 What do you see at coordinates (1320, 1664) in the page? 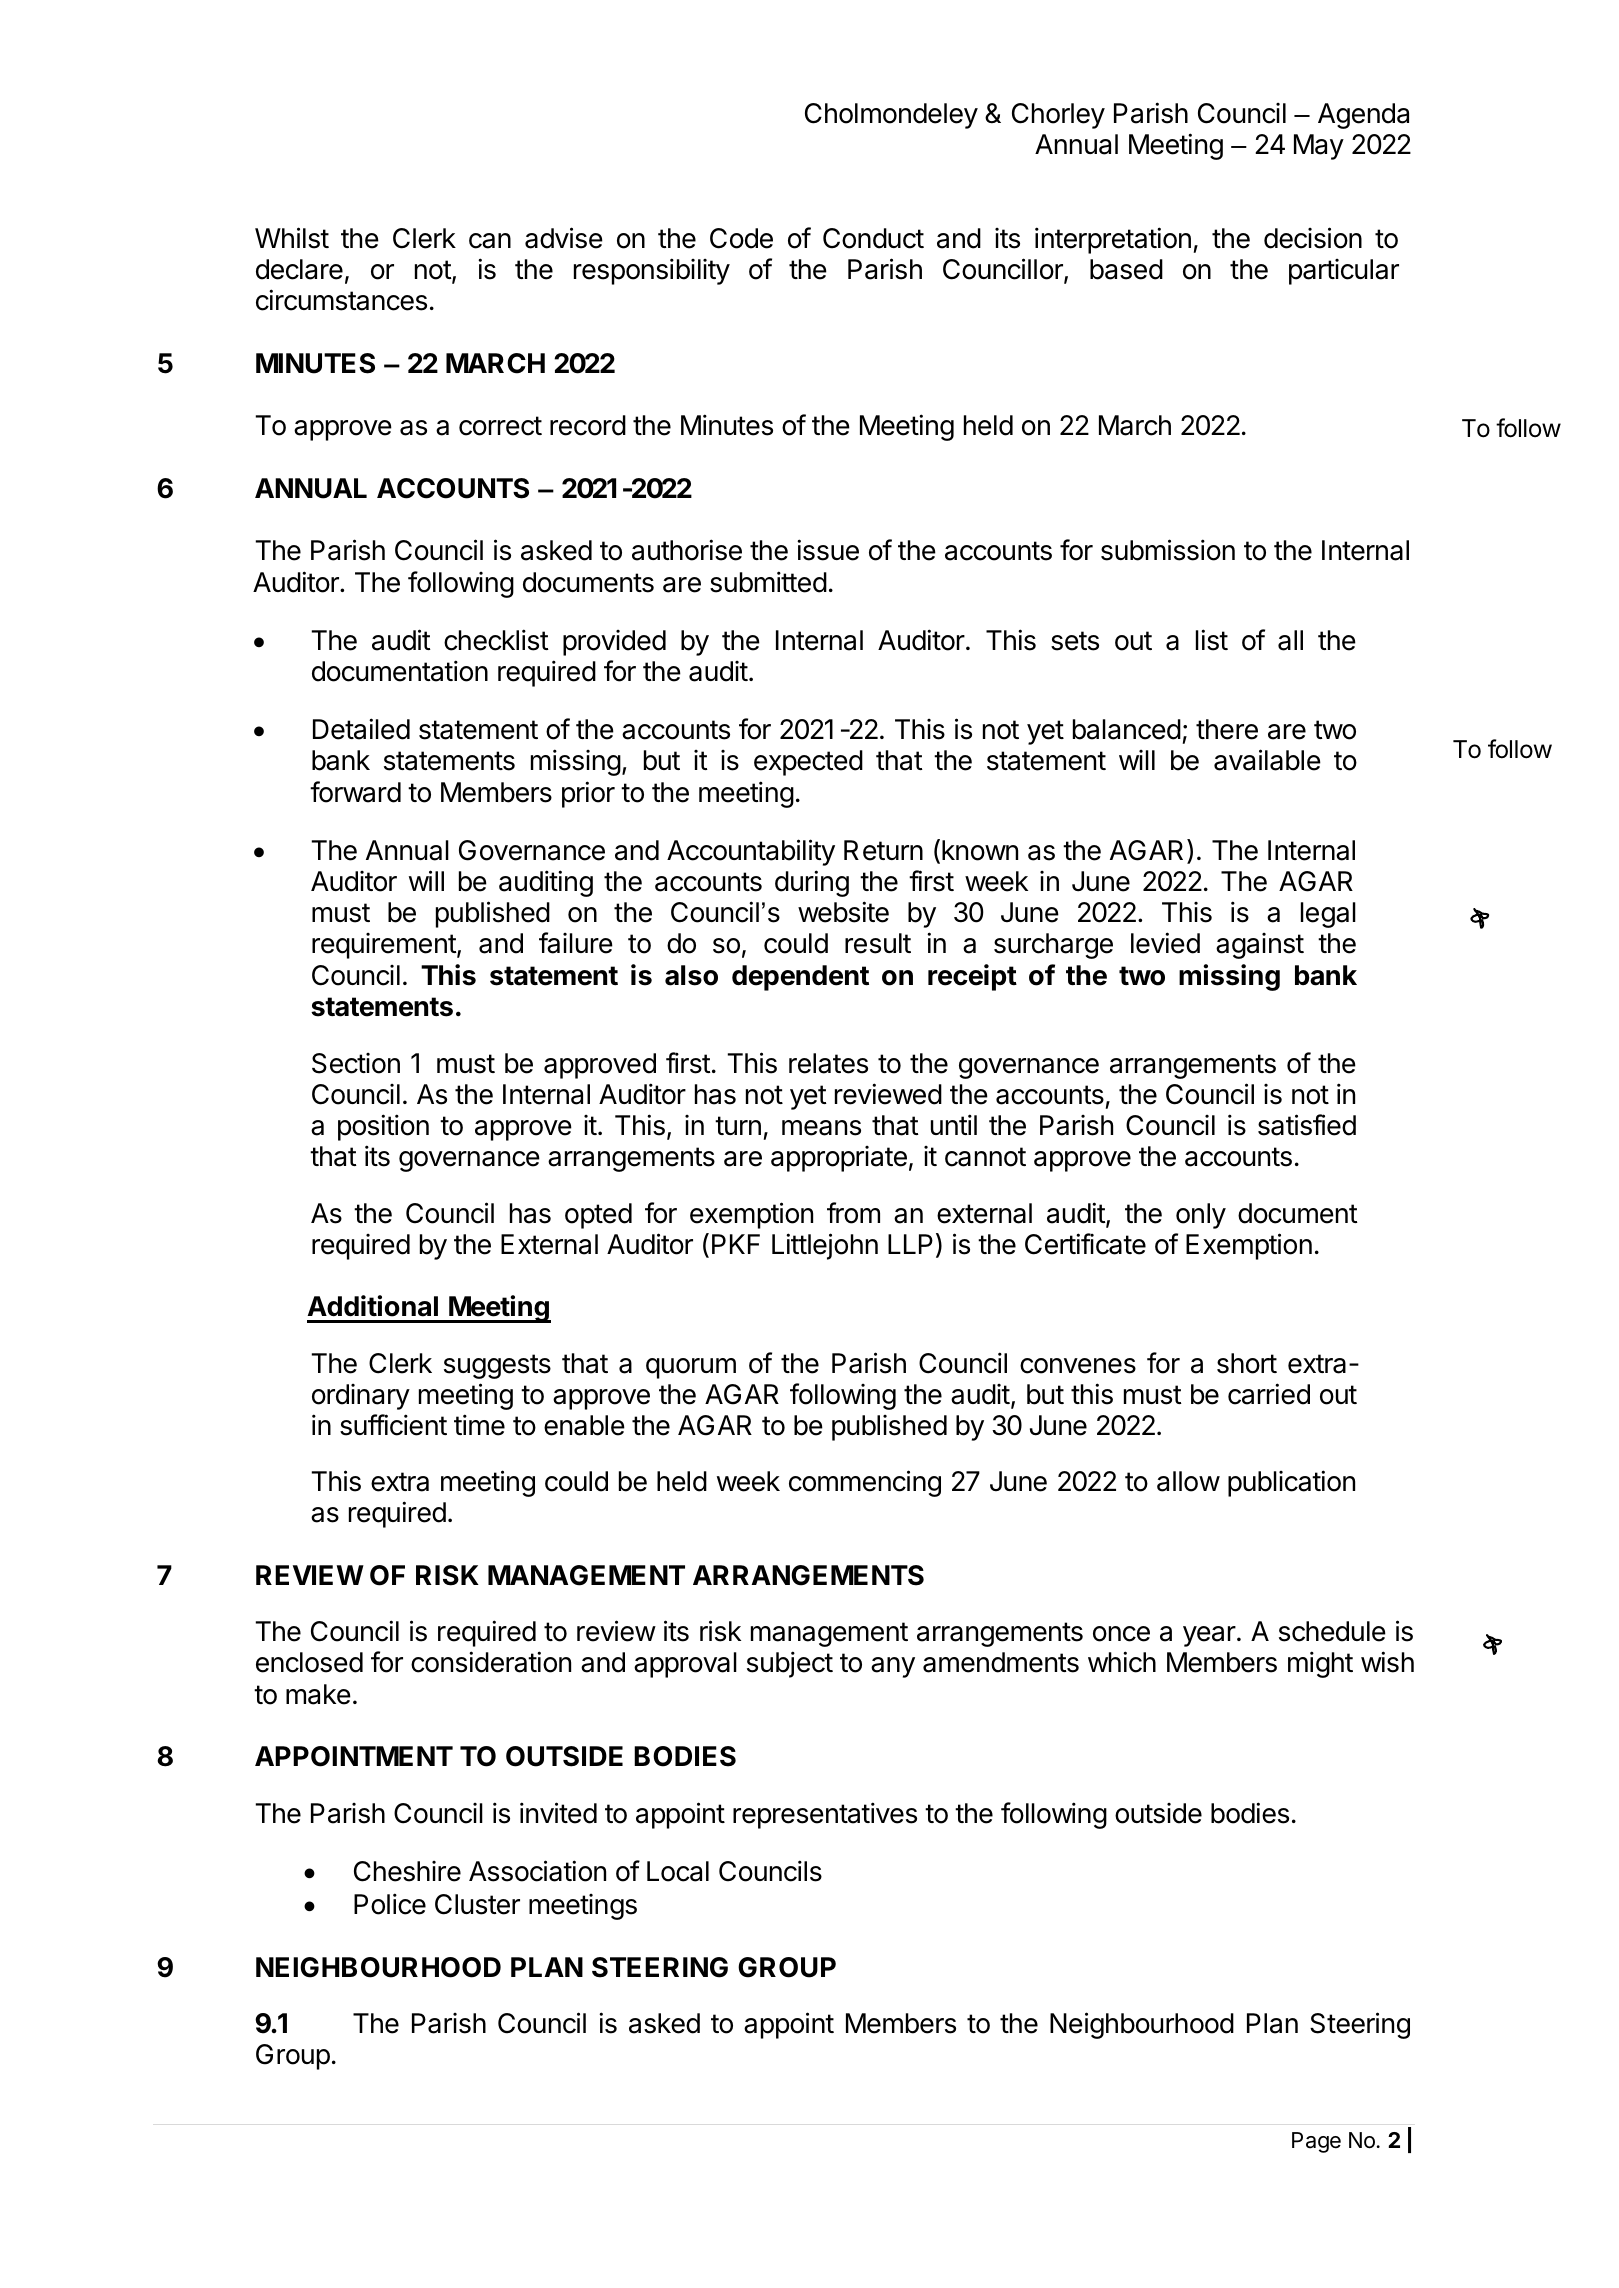
I see `might` at bounding box center [1320, 1664].
